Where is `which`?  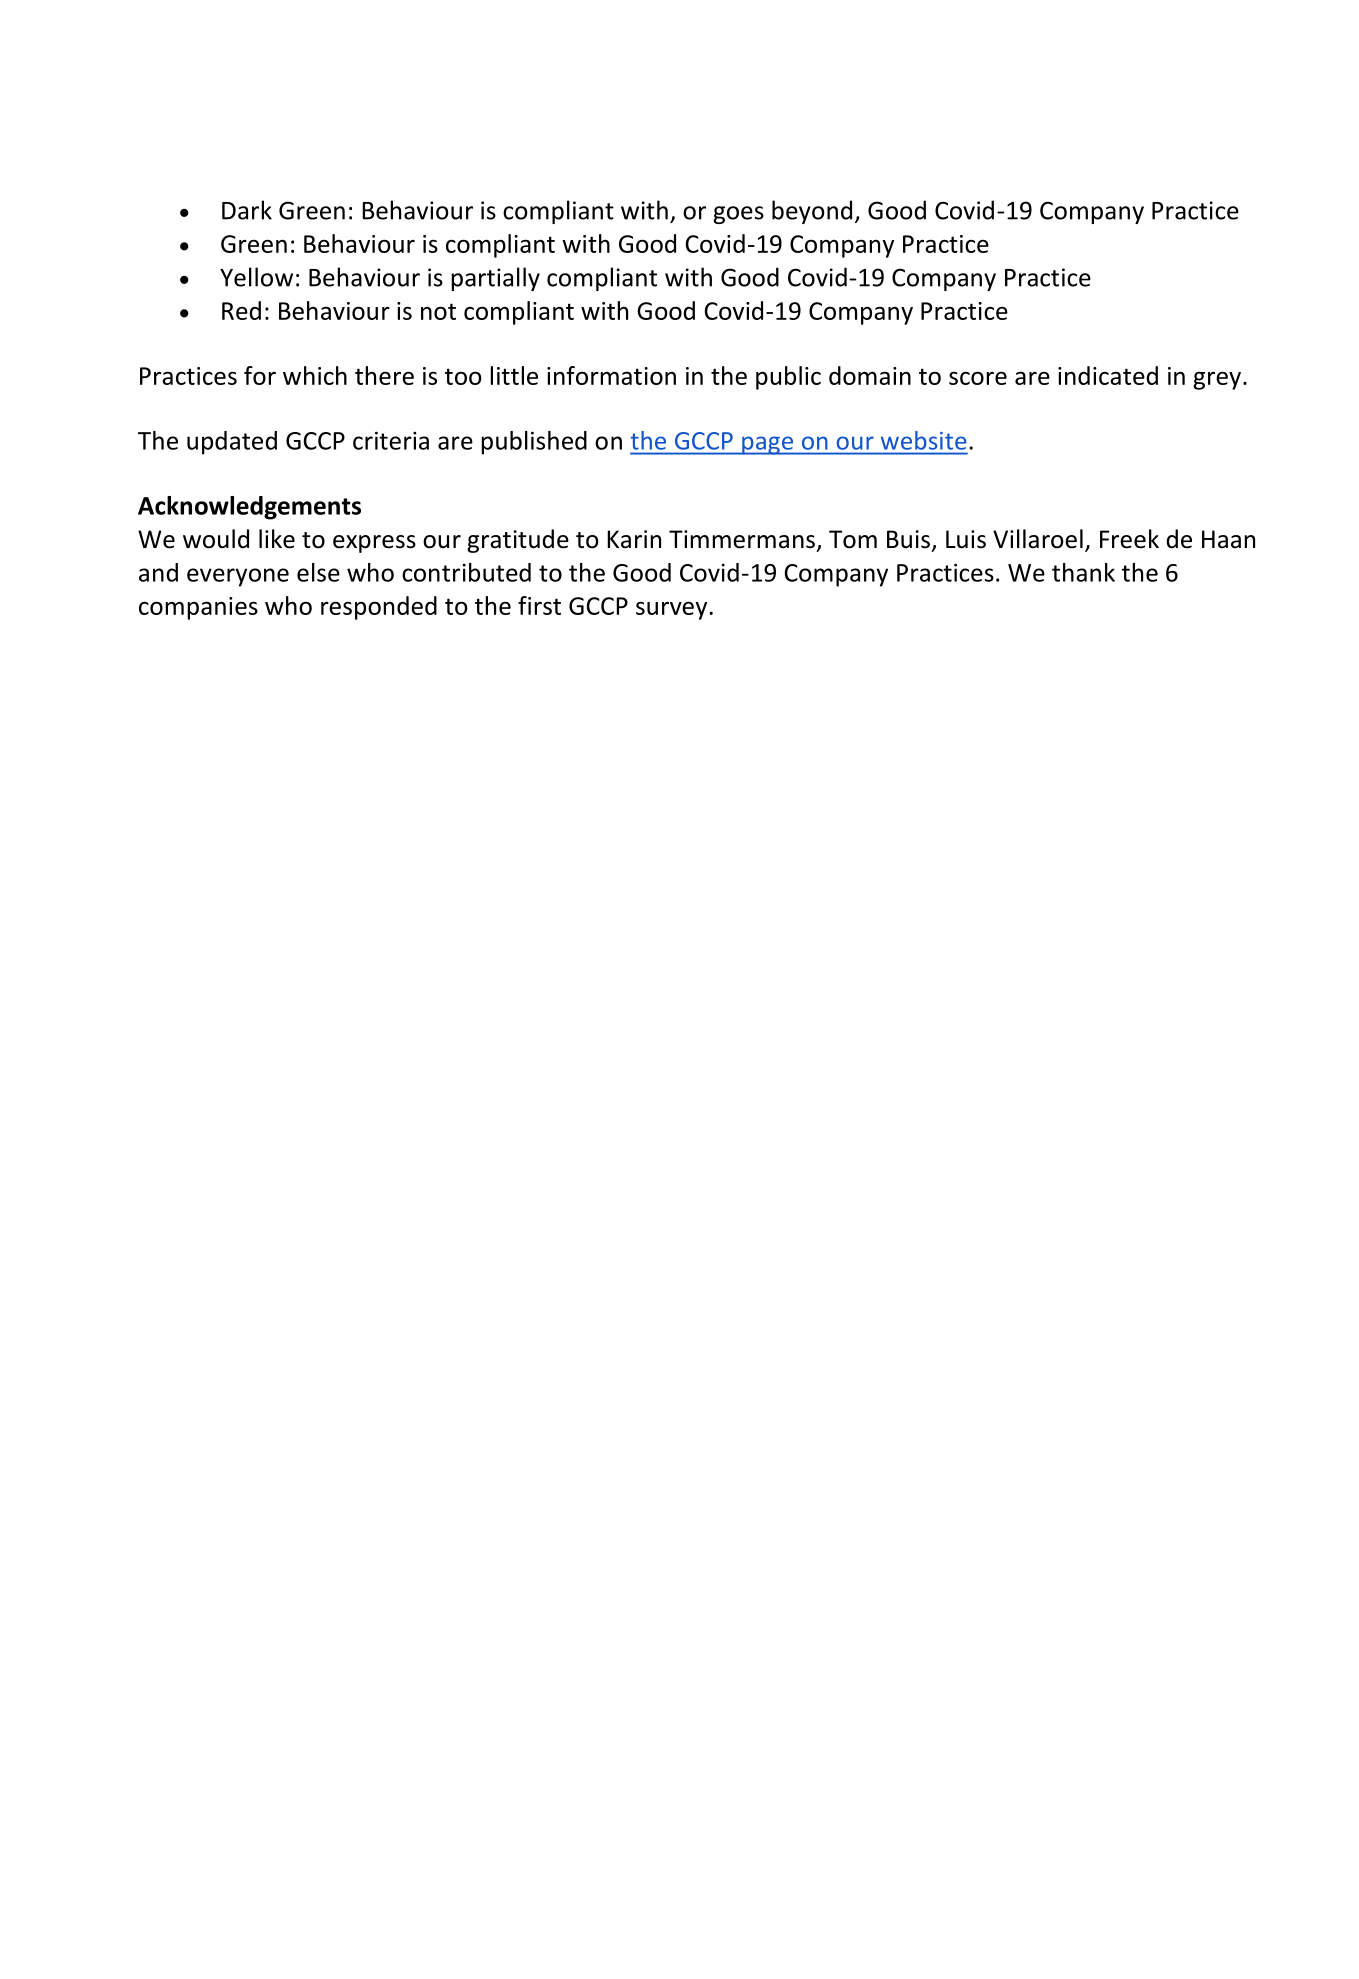 which is located at coordinates (315, 375).
